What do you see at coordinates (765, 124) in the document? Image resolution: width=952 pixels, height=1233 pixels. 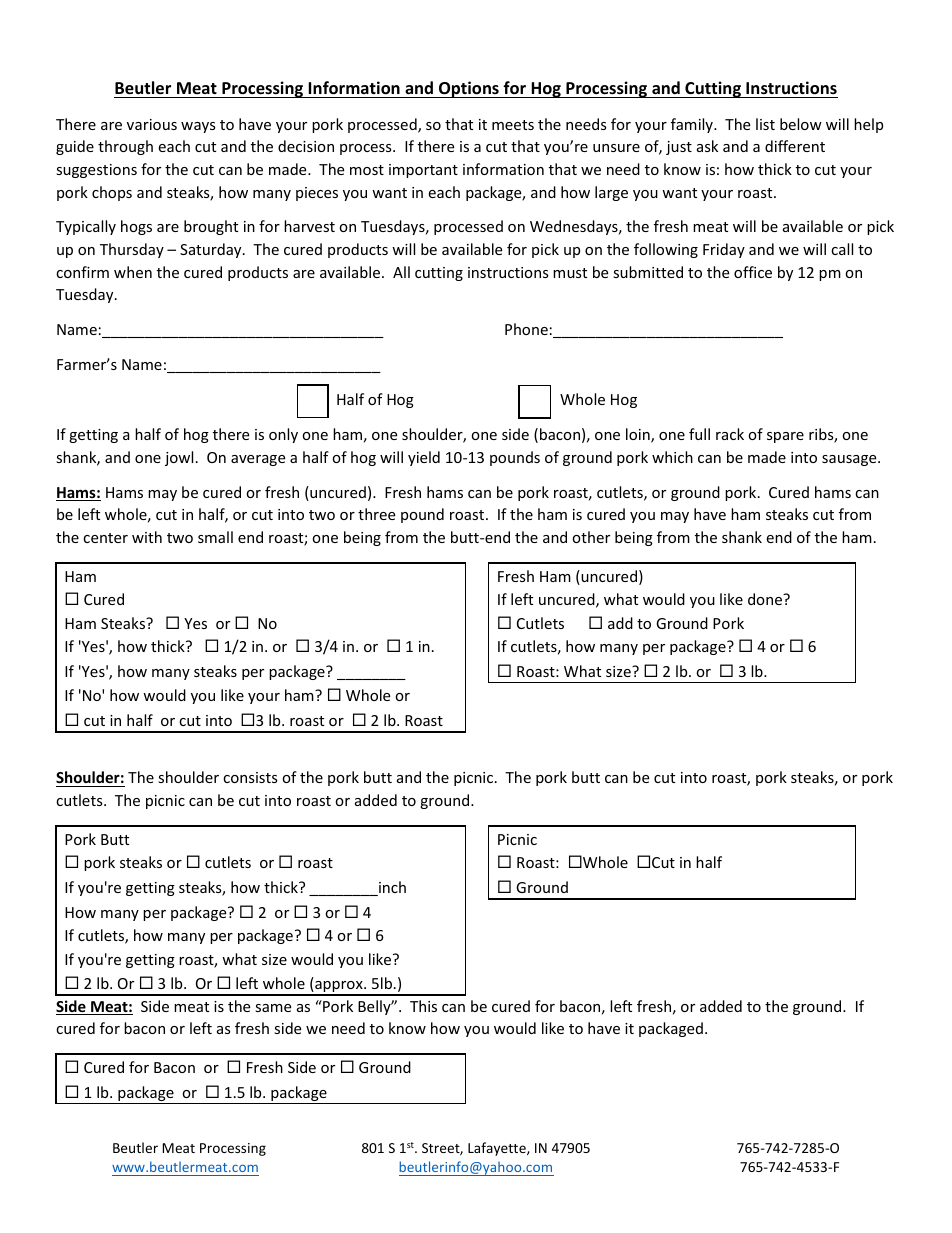 I see `list` at bounding box center [765, 124].
